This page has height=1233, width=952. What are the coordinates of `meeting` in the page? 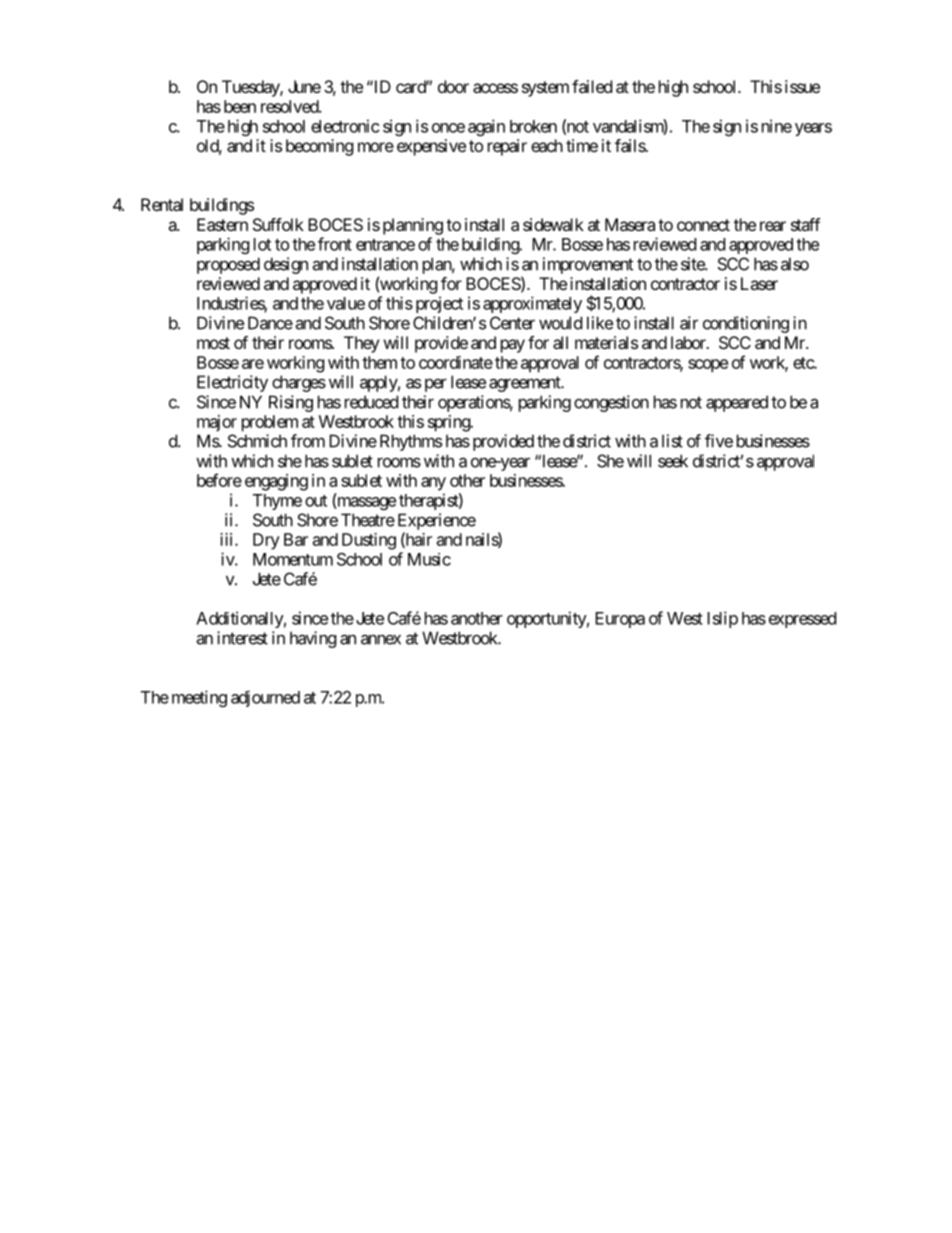 It's located at (199, 698).
